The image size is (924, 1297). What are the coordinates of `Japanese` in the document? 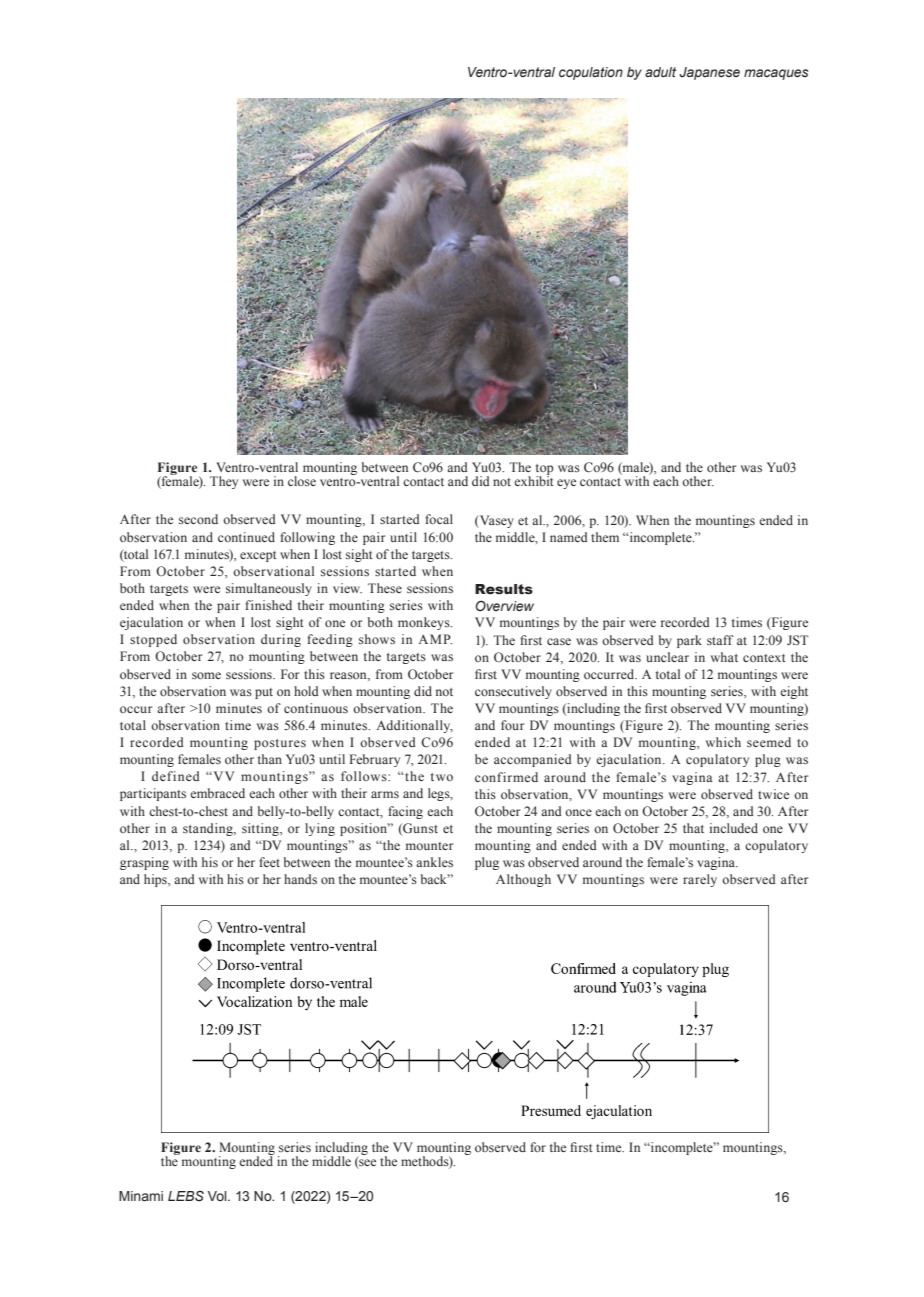 It's located at (709, 73).
